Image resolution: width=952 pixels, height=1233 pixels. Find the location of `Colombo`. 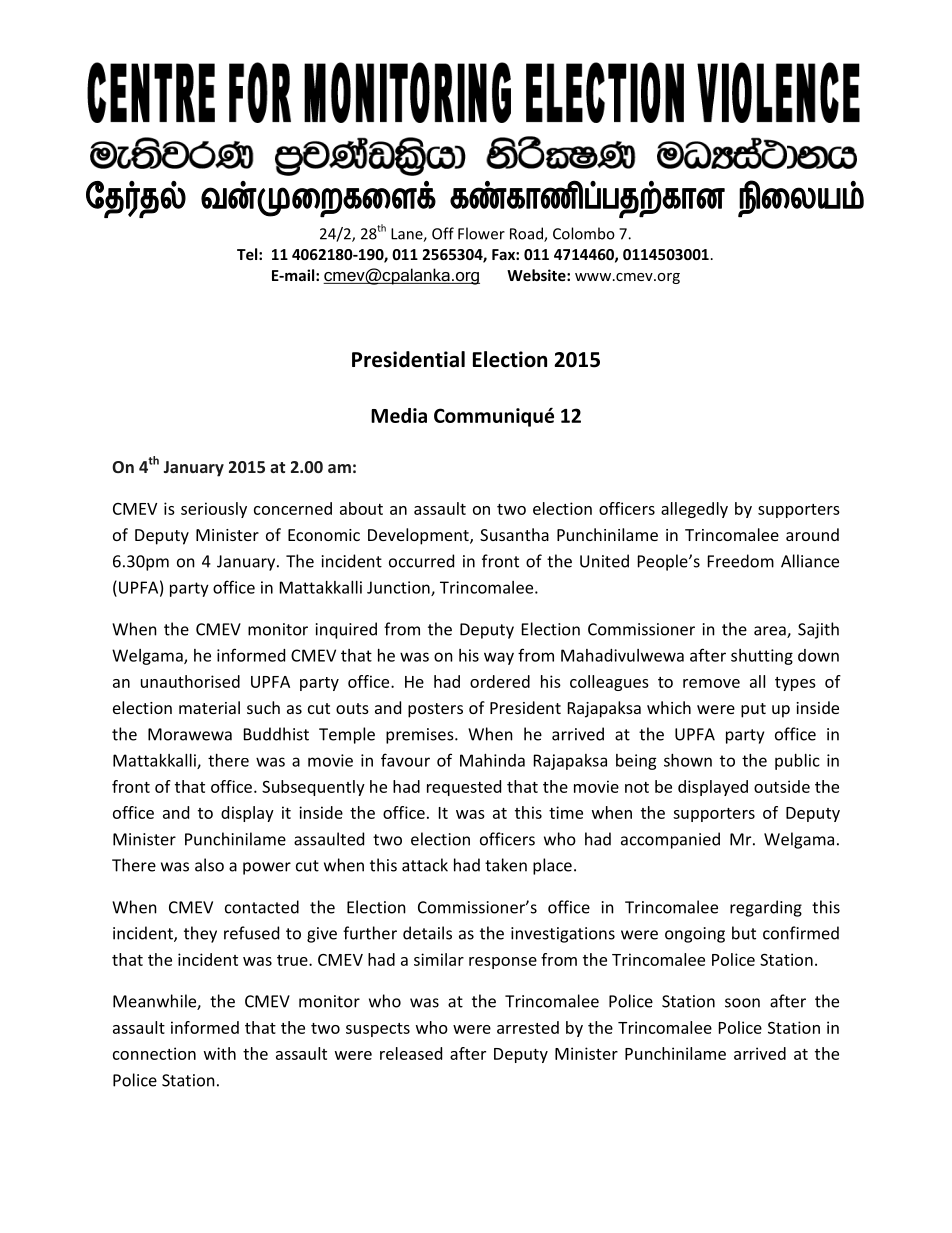

Colombo is located at coordinates (584, 233).
